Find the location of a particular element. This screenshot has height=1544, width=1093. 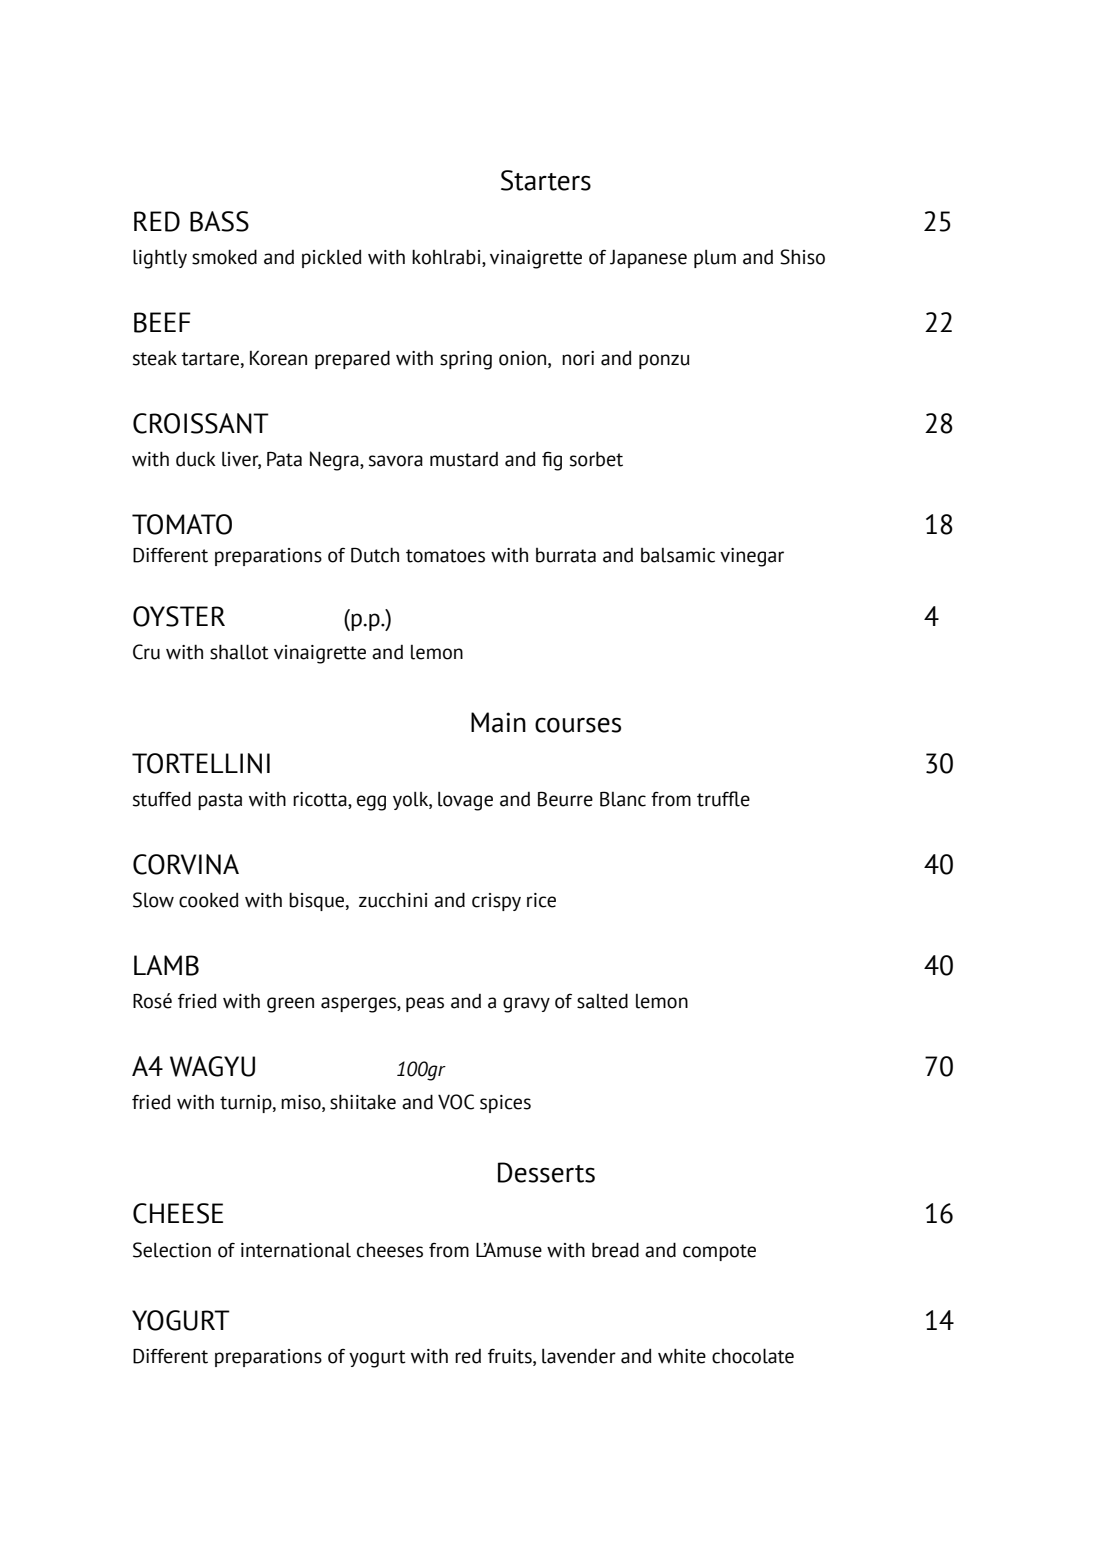

sorbet is located at coordinates (596, 459).
